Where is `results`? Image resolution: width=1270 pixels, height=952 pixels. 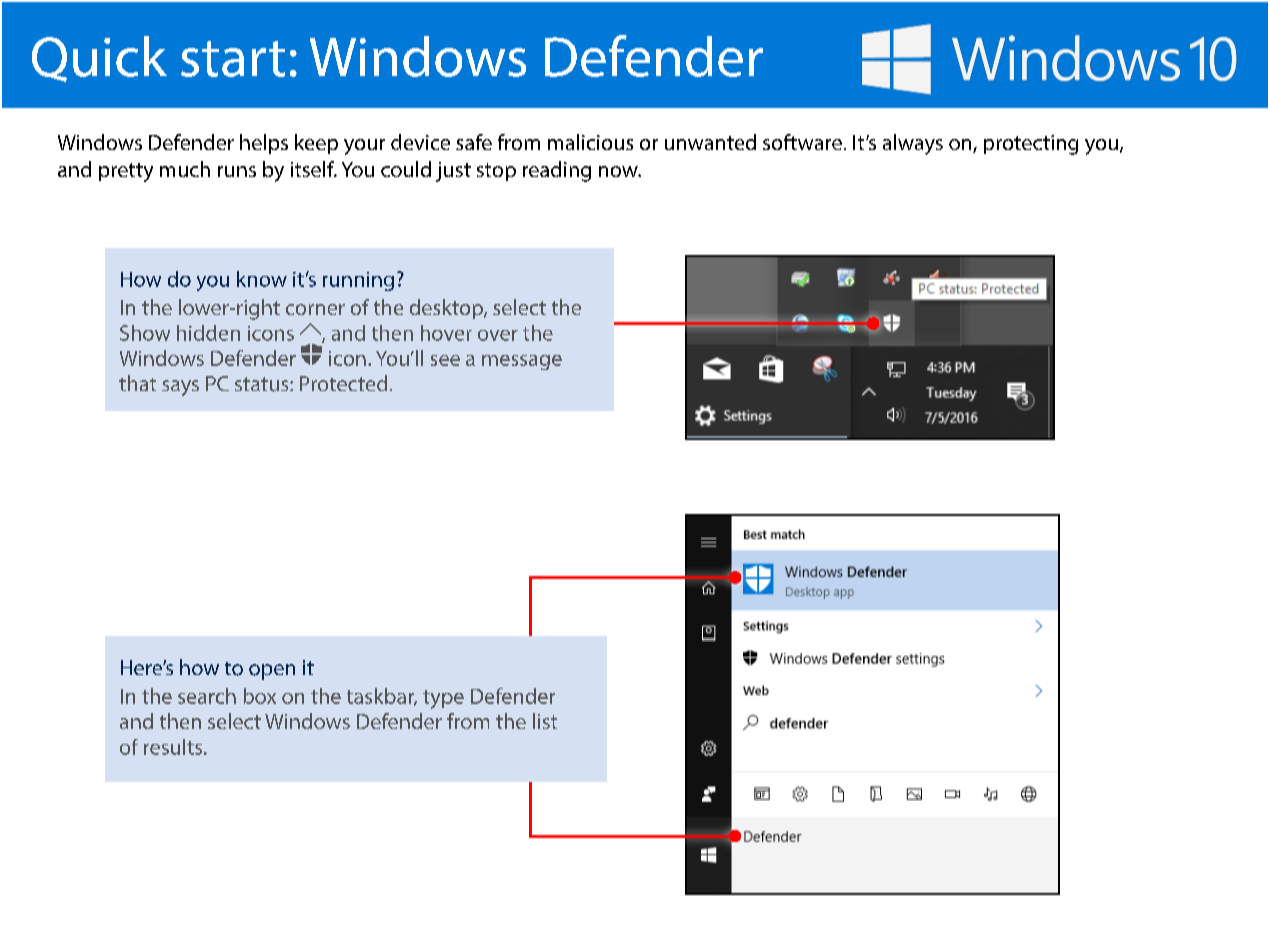
results is located at coordinates (174, 747).
